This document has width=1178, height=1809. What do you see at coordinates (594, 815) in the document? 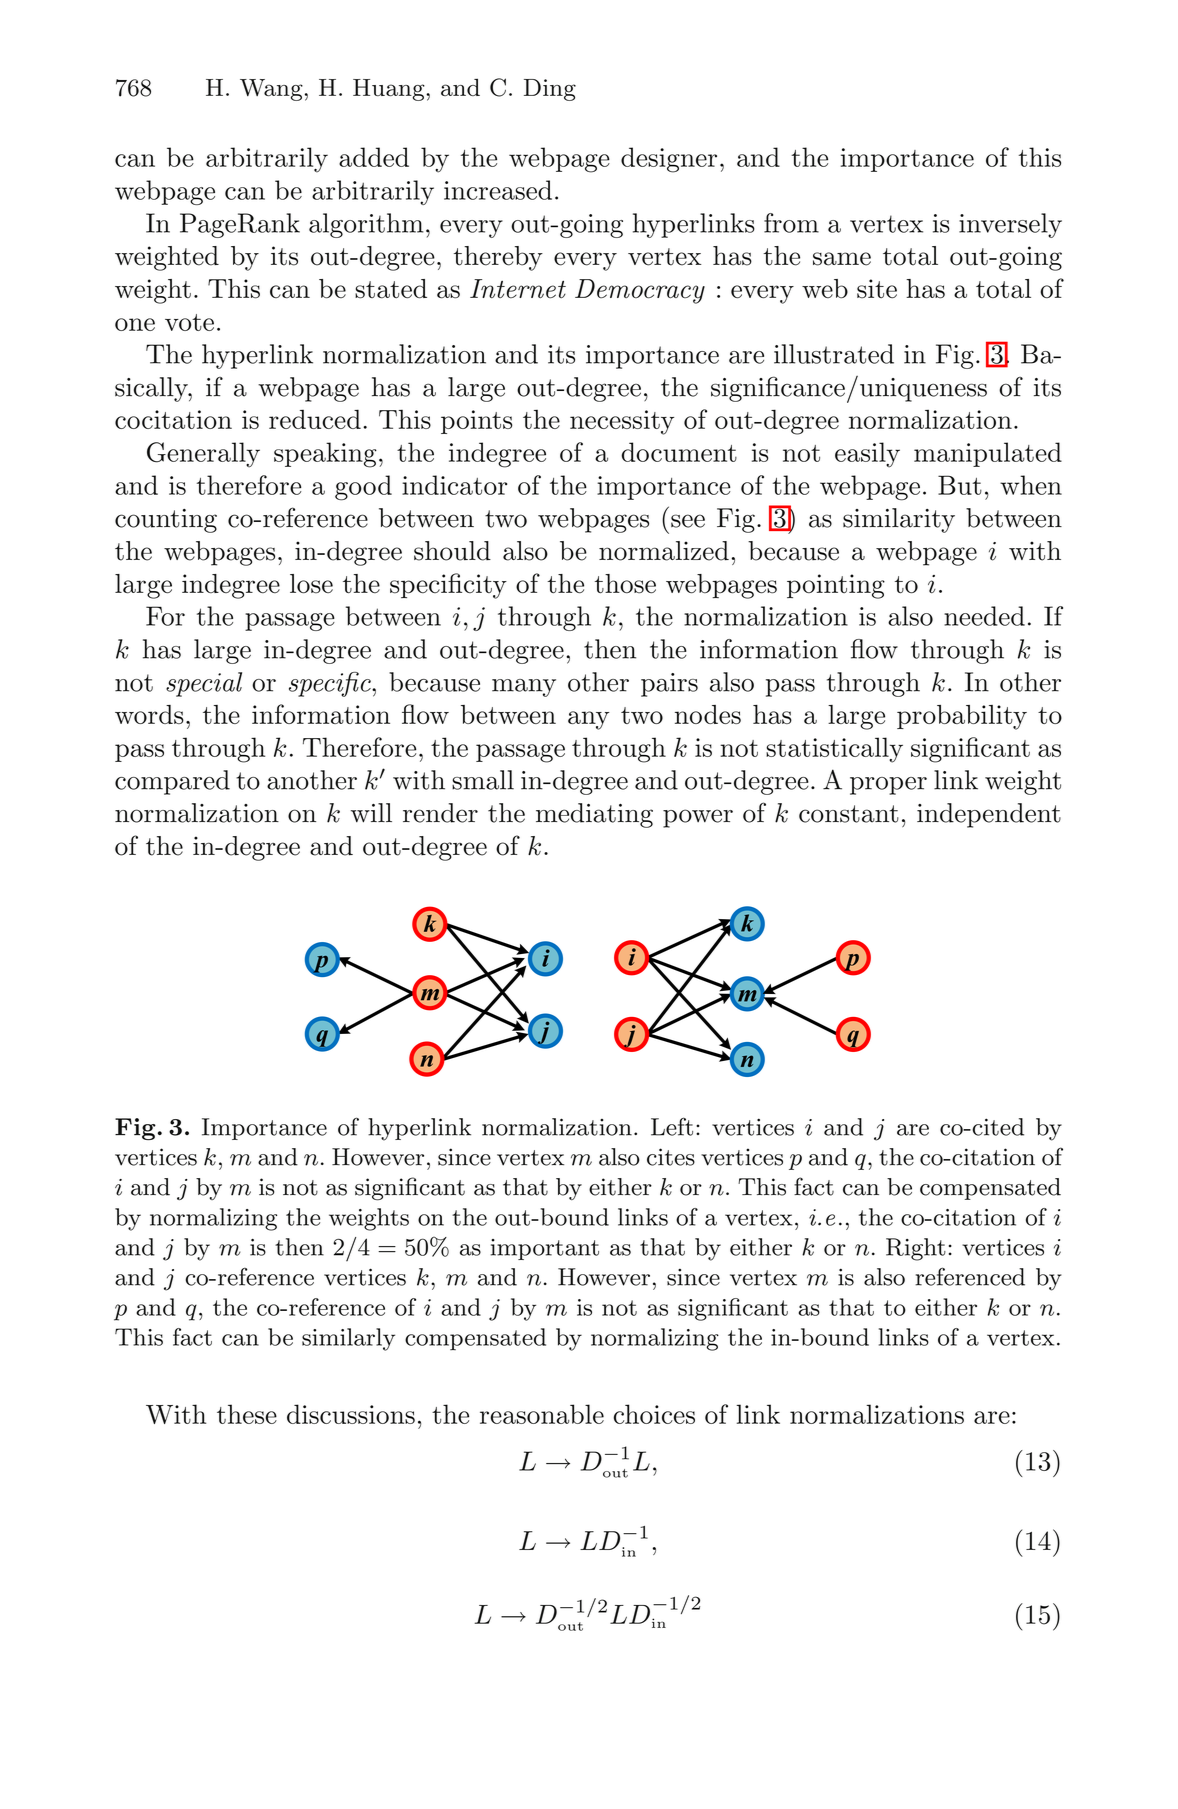
I see `mediating` at bounding box center [594, 815].
